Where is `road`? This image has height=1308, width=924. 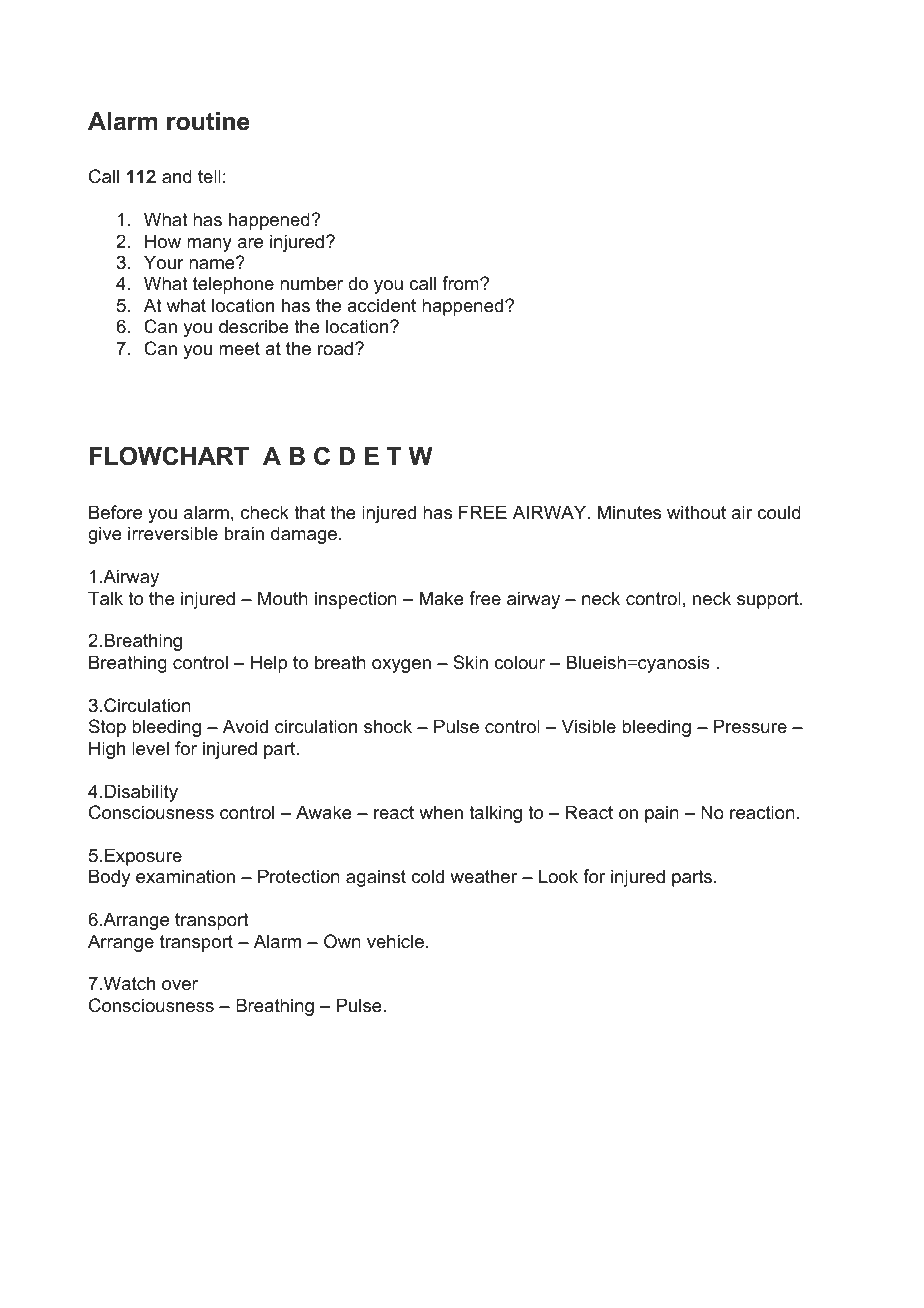
road is located at coordinates (335, 348).
